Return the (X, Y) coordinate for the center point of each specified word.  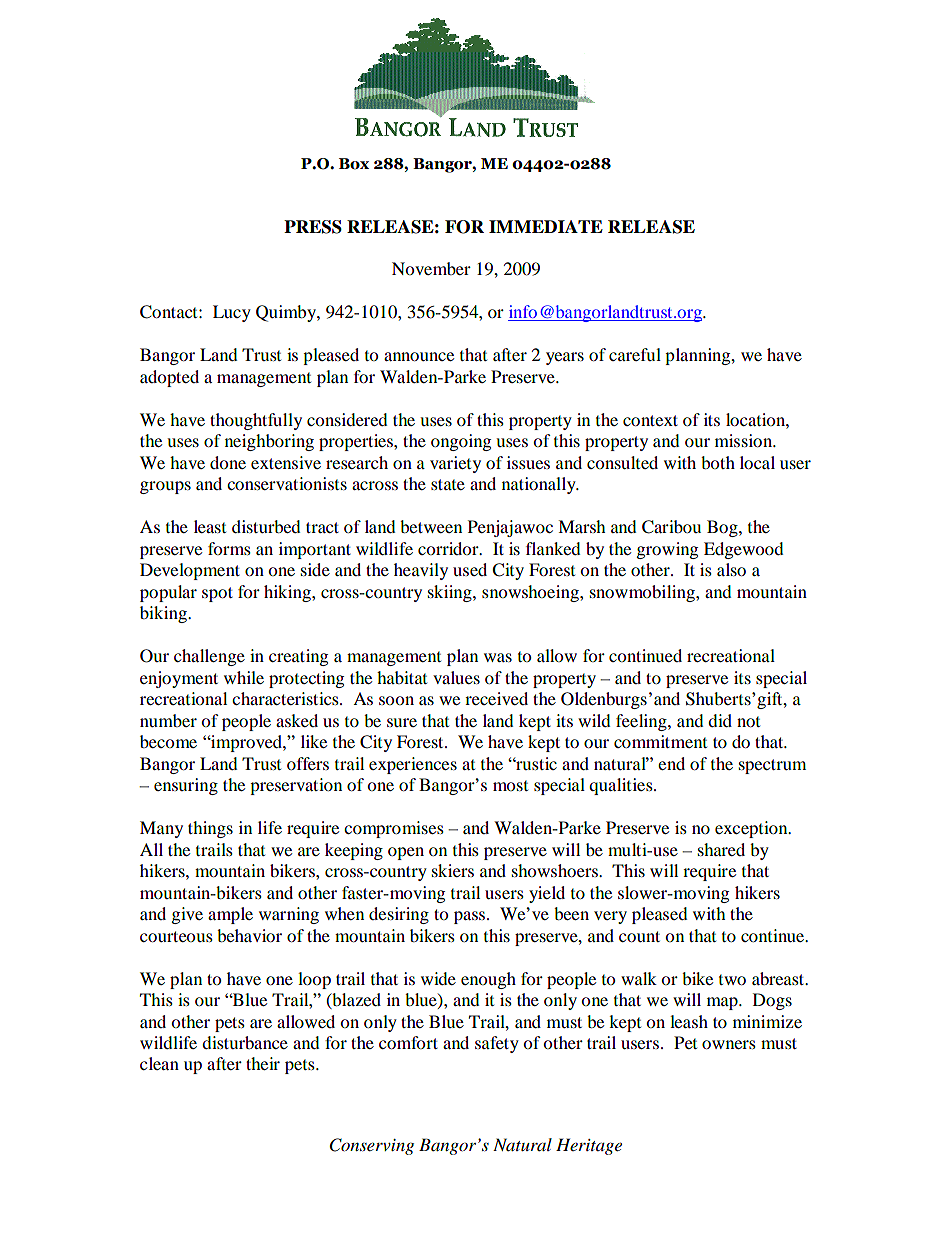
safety (497, 1044)
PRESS (313, 227)
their (263, 1063)
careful (635, 354)
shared (721, 849)
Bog (723, 528)
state (448, 484)
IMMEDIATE (546, 226)
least (210, 526)
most (510, 786)
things (210, 829)
